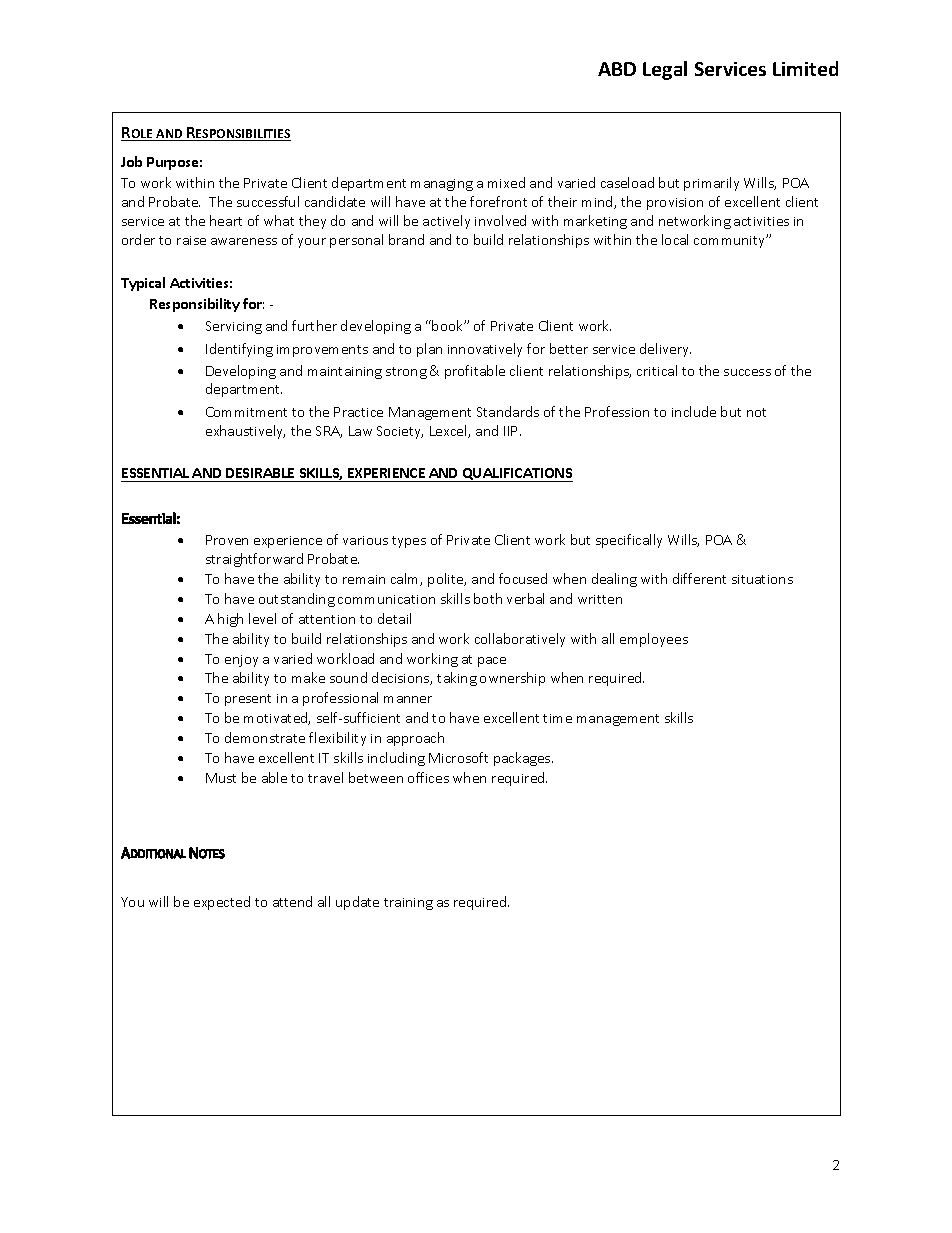  I want to click on Job, so click(131, 161).
